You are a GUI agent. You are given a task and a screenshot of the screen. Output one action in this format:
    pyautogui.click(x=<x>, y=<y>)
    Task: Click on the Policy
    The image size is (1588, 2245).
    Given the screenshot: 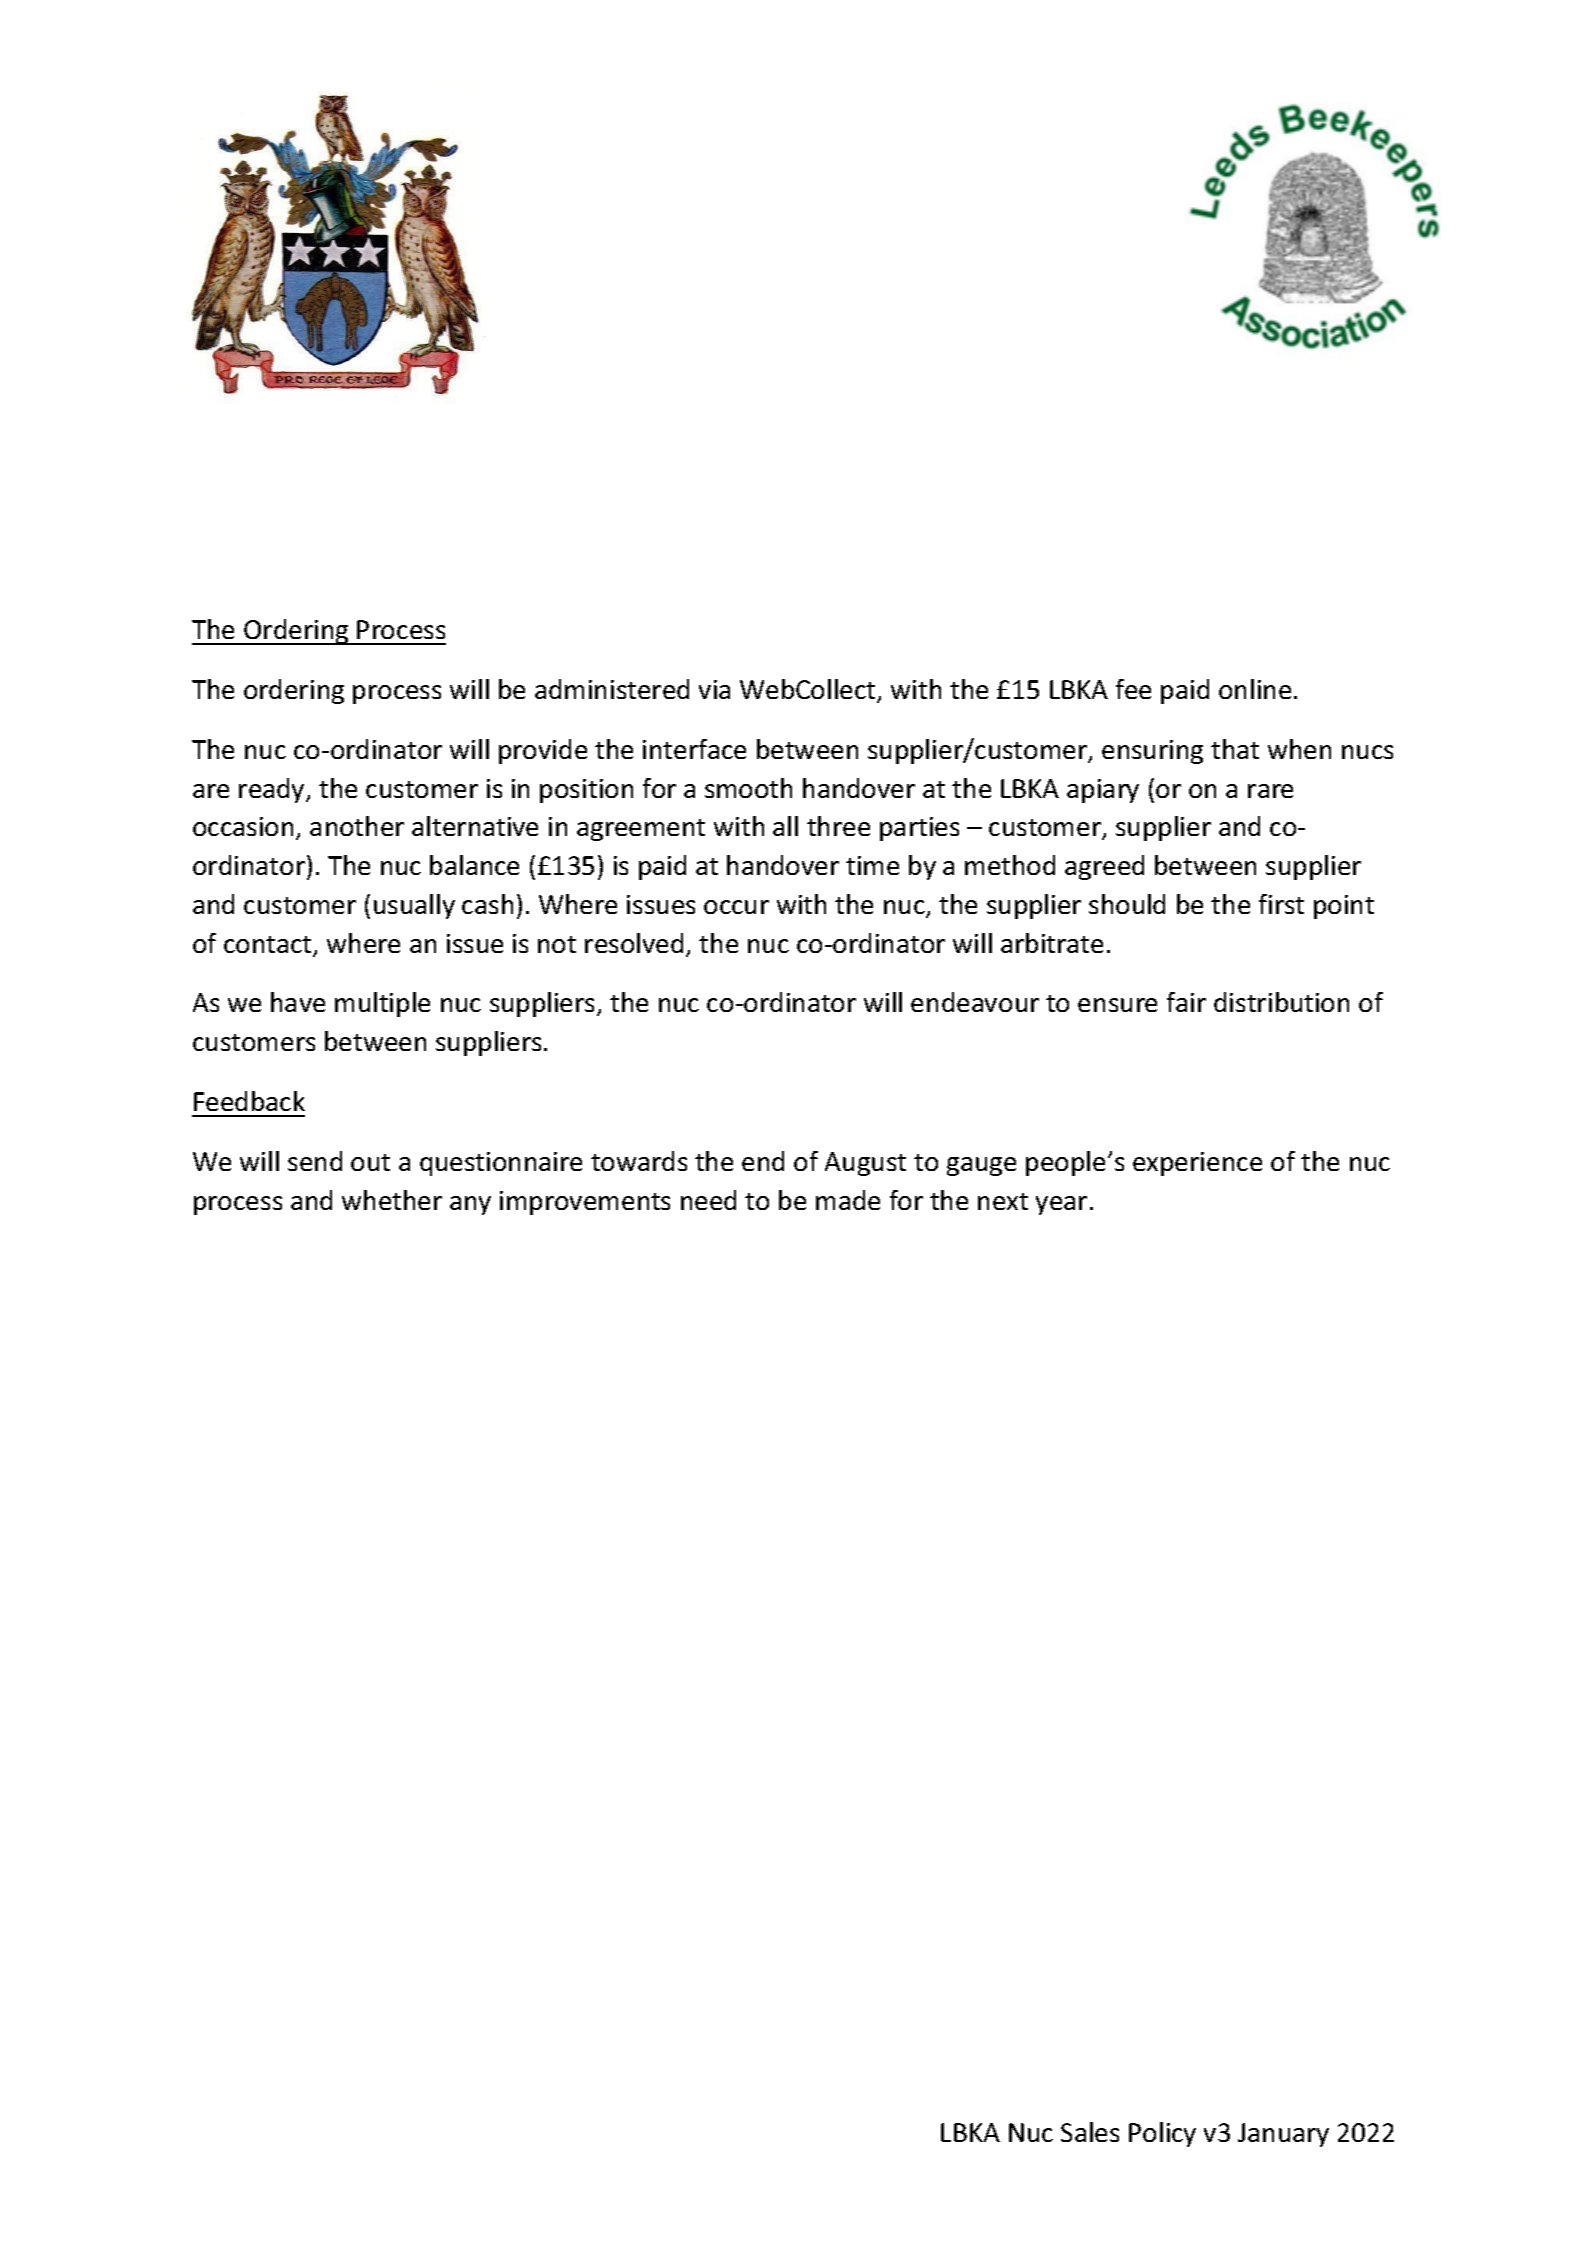 What is the action you would take?
    pyautogui.click(x=1162, y=2134)
